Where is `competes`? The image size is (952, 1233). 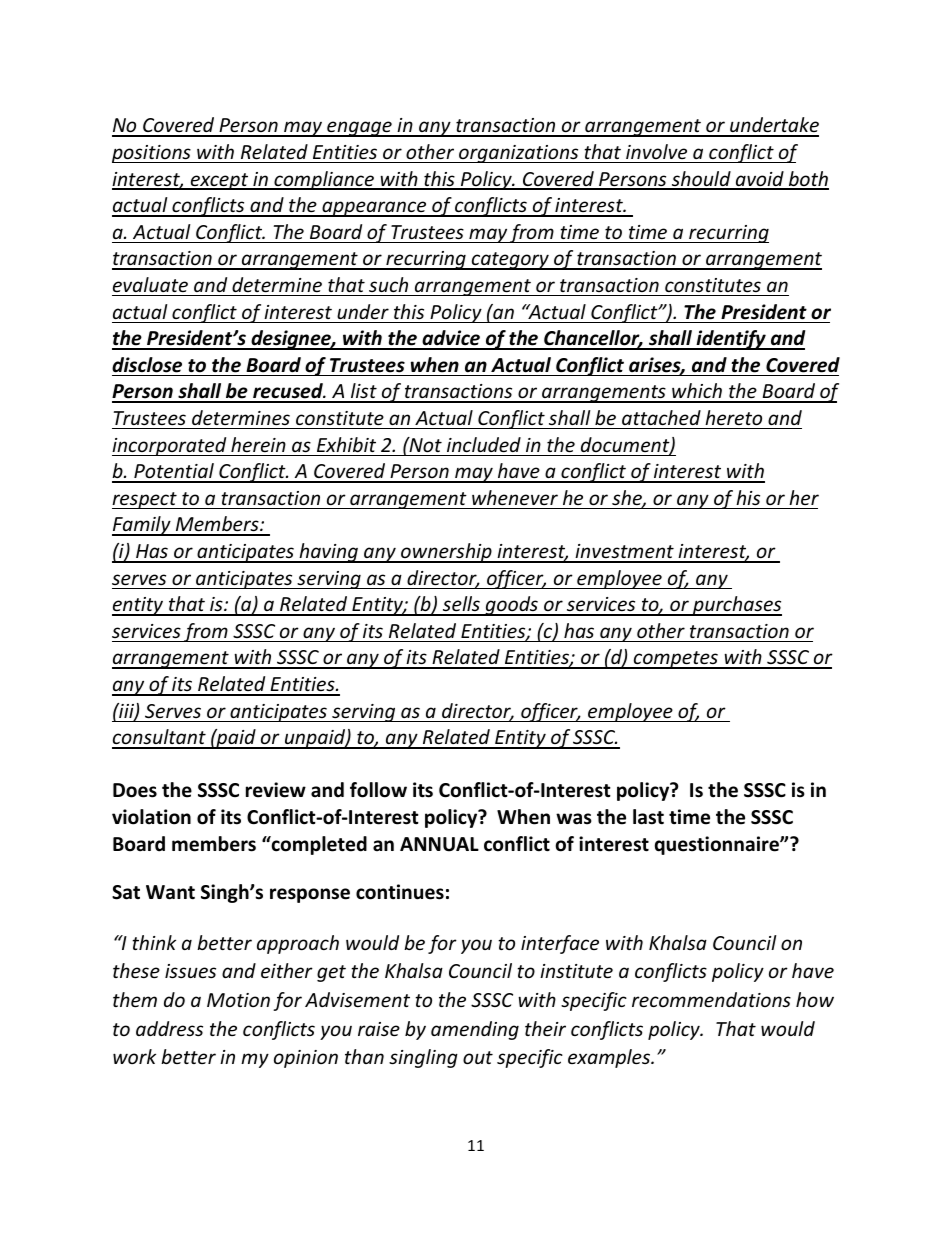 competes is located at coordinates (675, 660).
